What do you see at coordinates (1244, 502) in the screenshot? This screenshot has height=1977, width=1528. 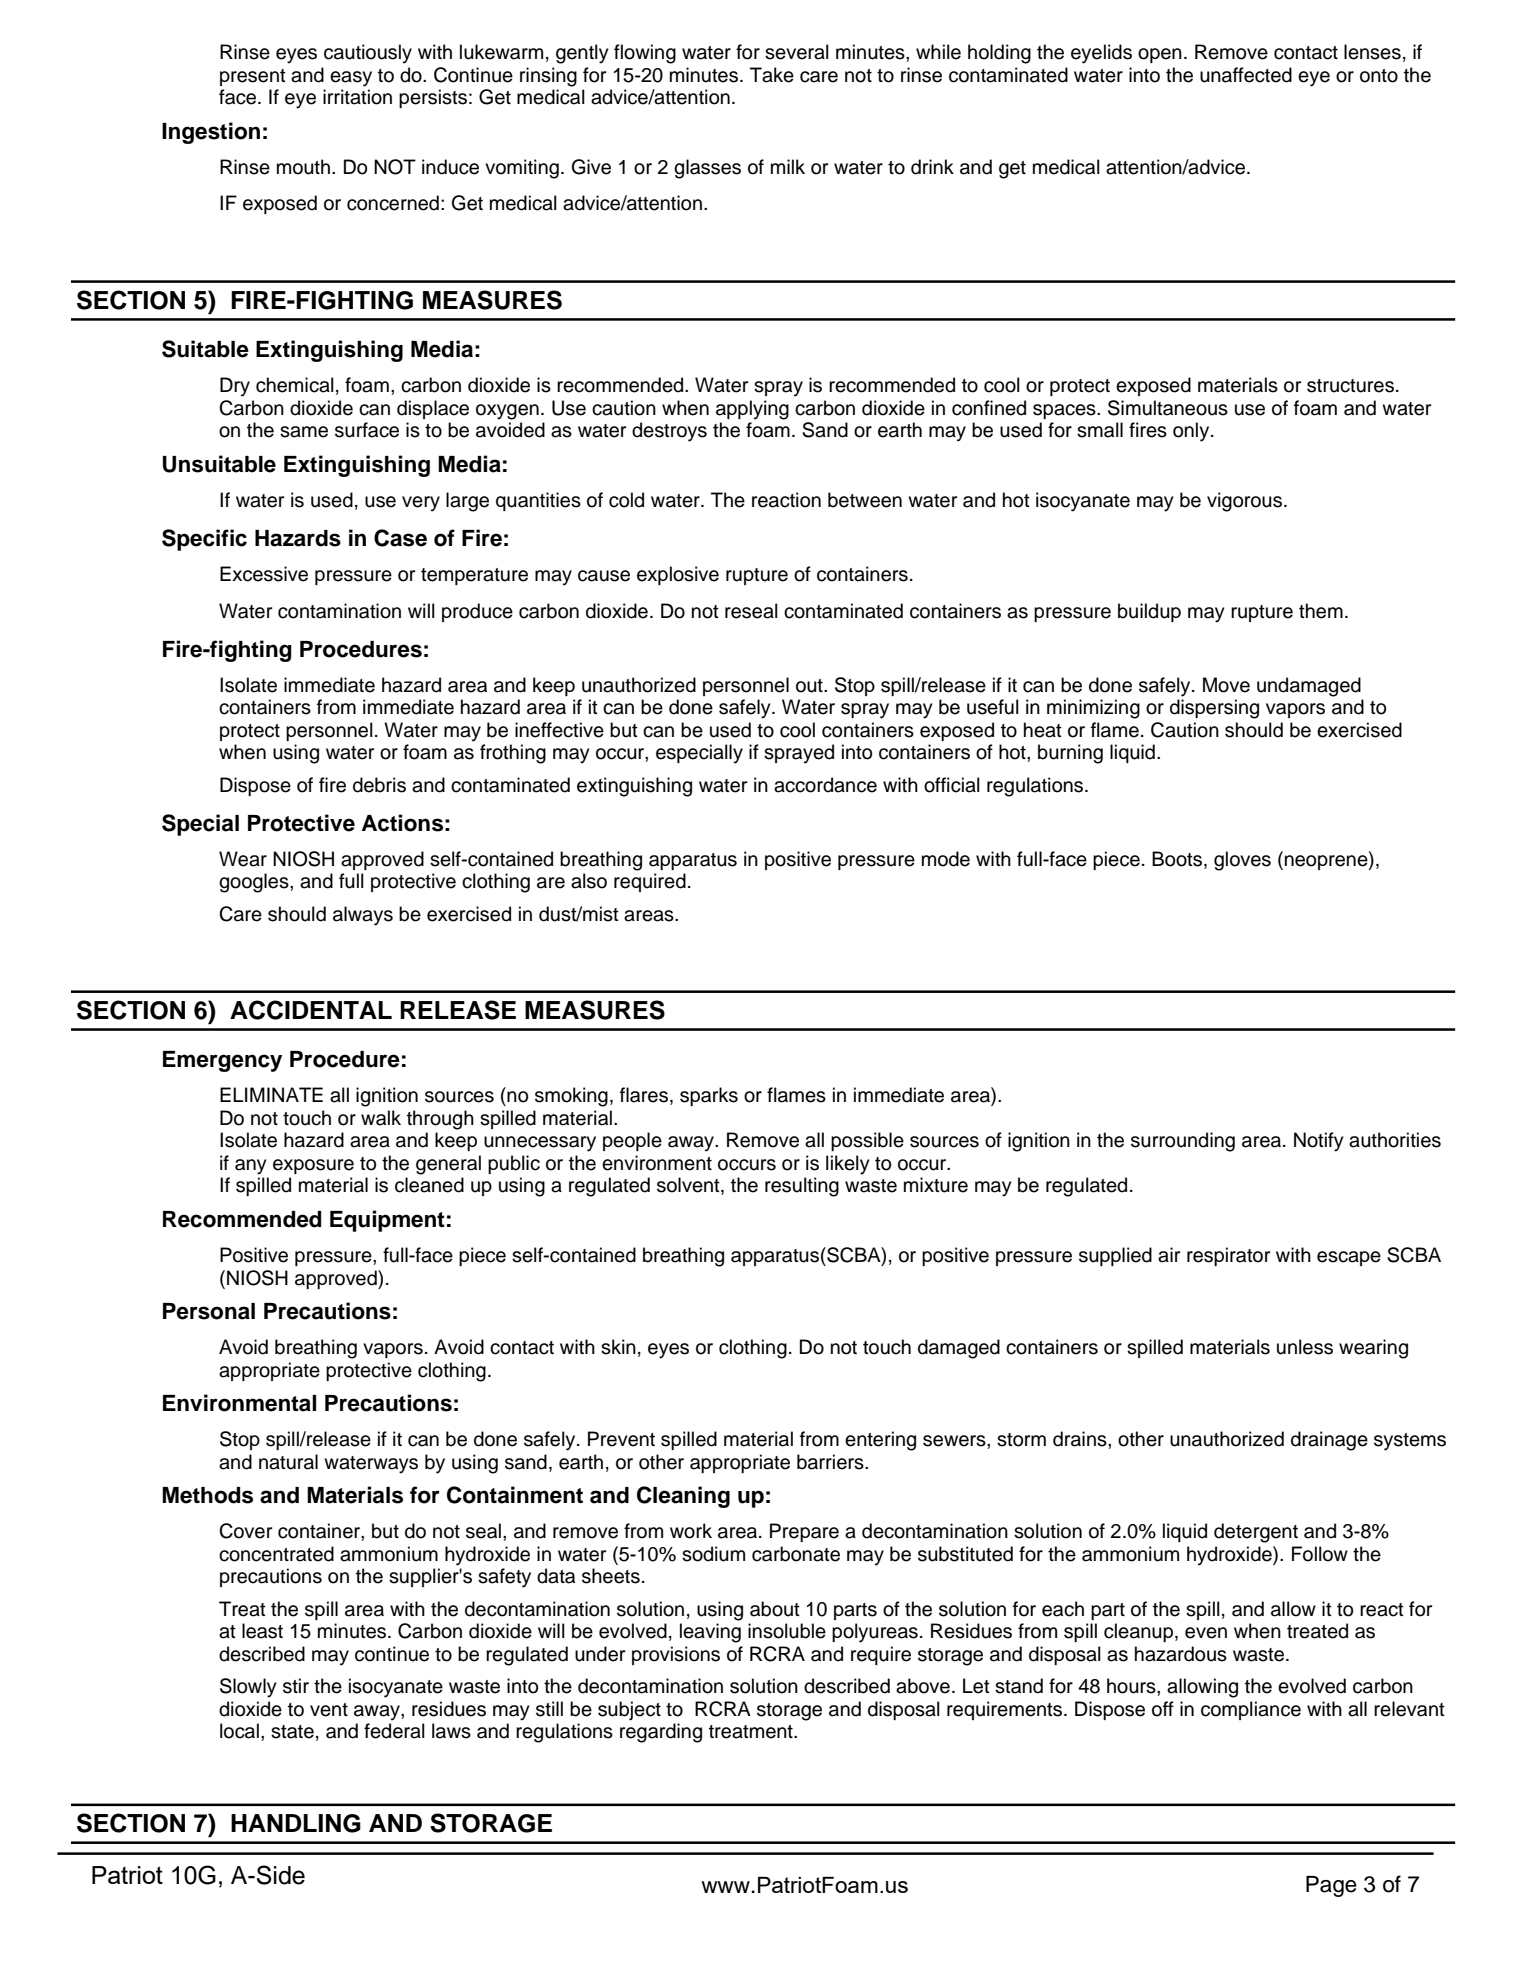 I see `vigorous` at bounding box center [1244, 502].
